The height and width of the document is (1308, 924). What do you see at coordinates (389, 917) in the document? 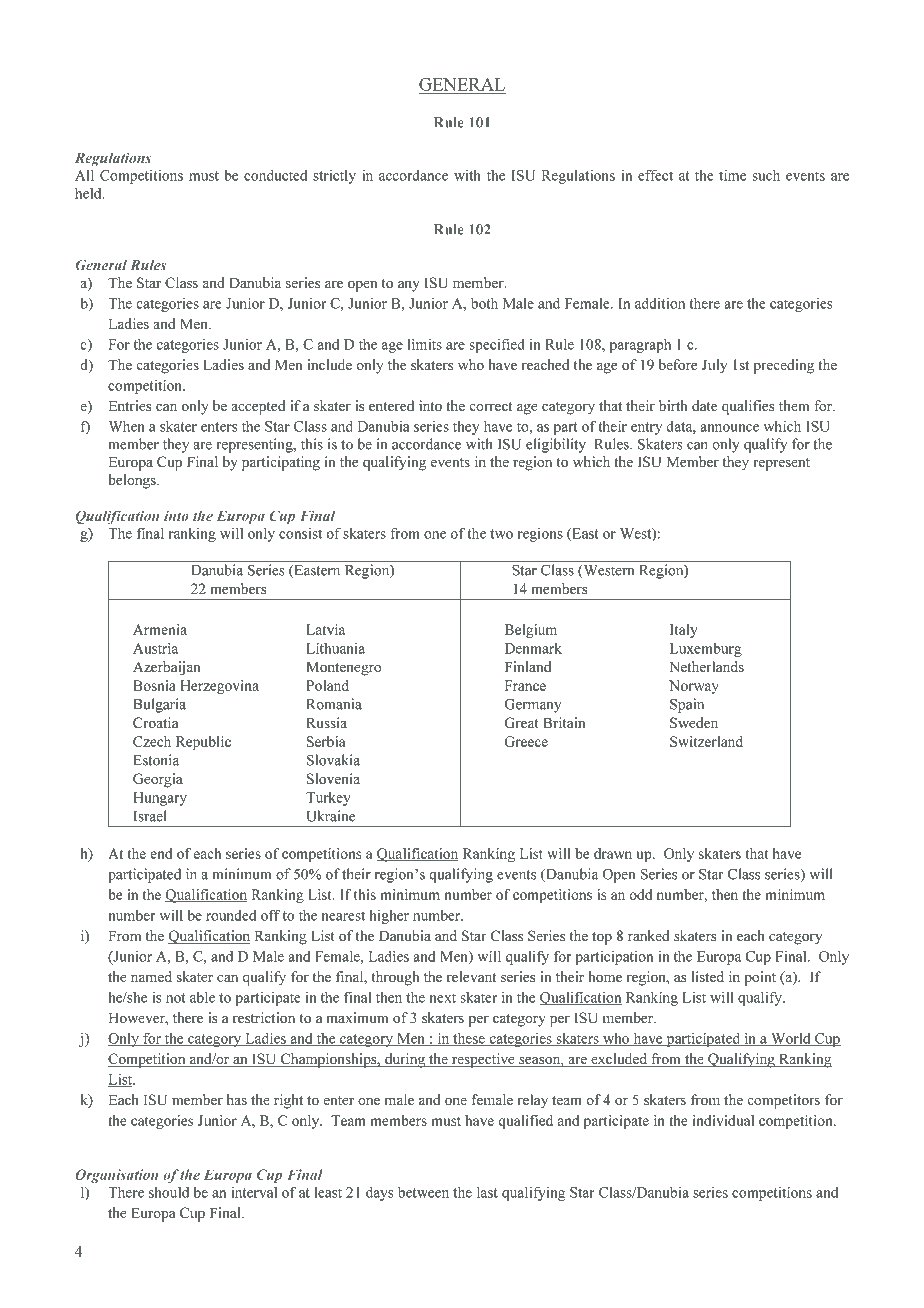
I see `higher` at bounding box center [389, 917].
